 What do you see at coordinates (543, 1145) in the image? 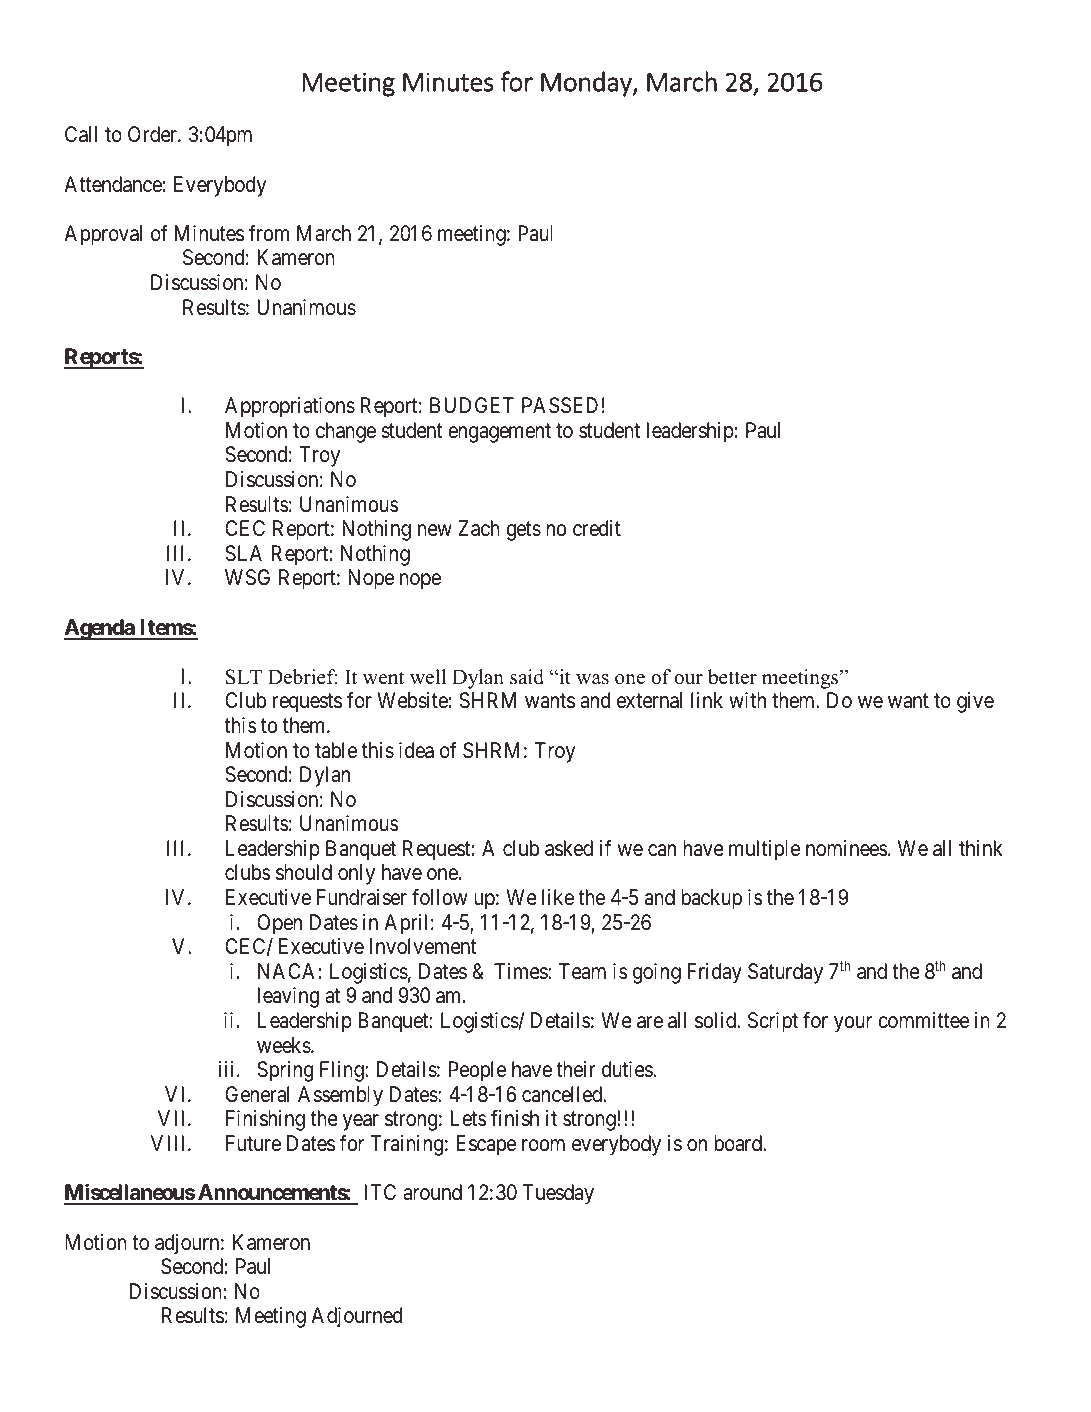
I see `room` at bounding box center [543, 1145].
